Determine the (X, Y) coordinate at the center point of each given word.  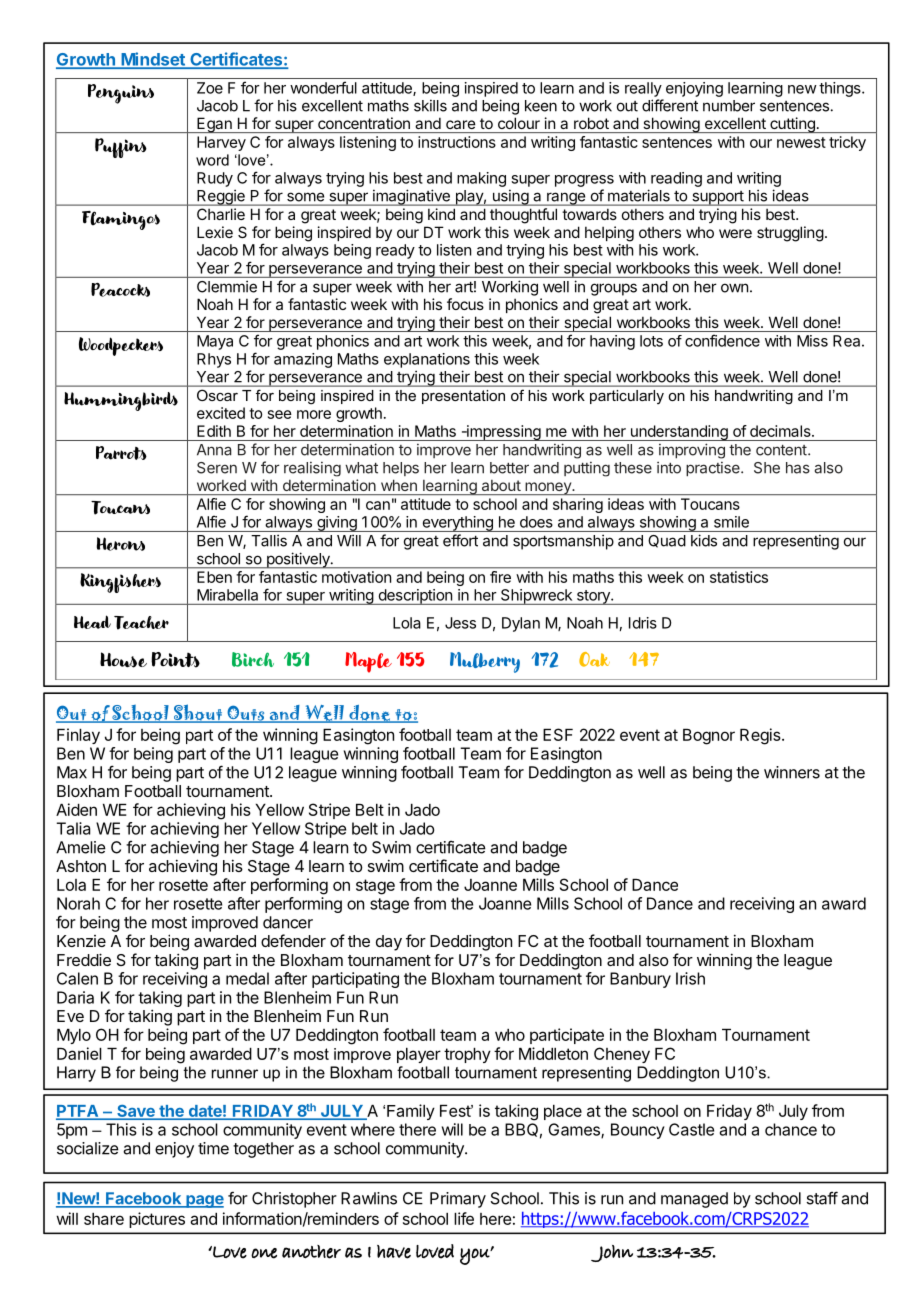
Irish (690, 978)
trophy (467, 1055)
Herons (121, 544)
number (729, 106)
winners (792, 772)
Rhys (214, 360)
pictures (157, 1220)
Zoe (210, 88)
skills (430, 105)
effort (460, 540)
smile (731, 522)
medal (247, 978)
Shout (198, 713)
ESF (558, 734)
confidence (722, 340)
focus (465, 304)
